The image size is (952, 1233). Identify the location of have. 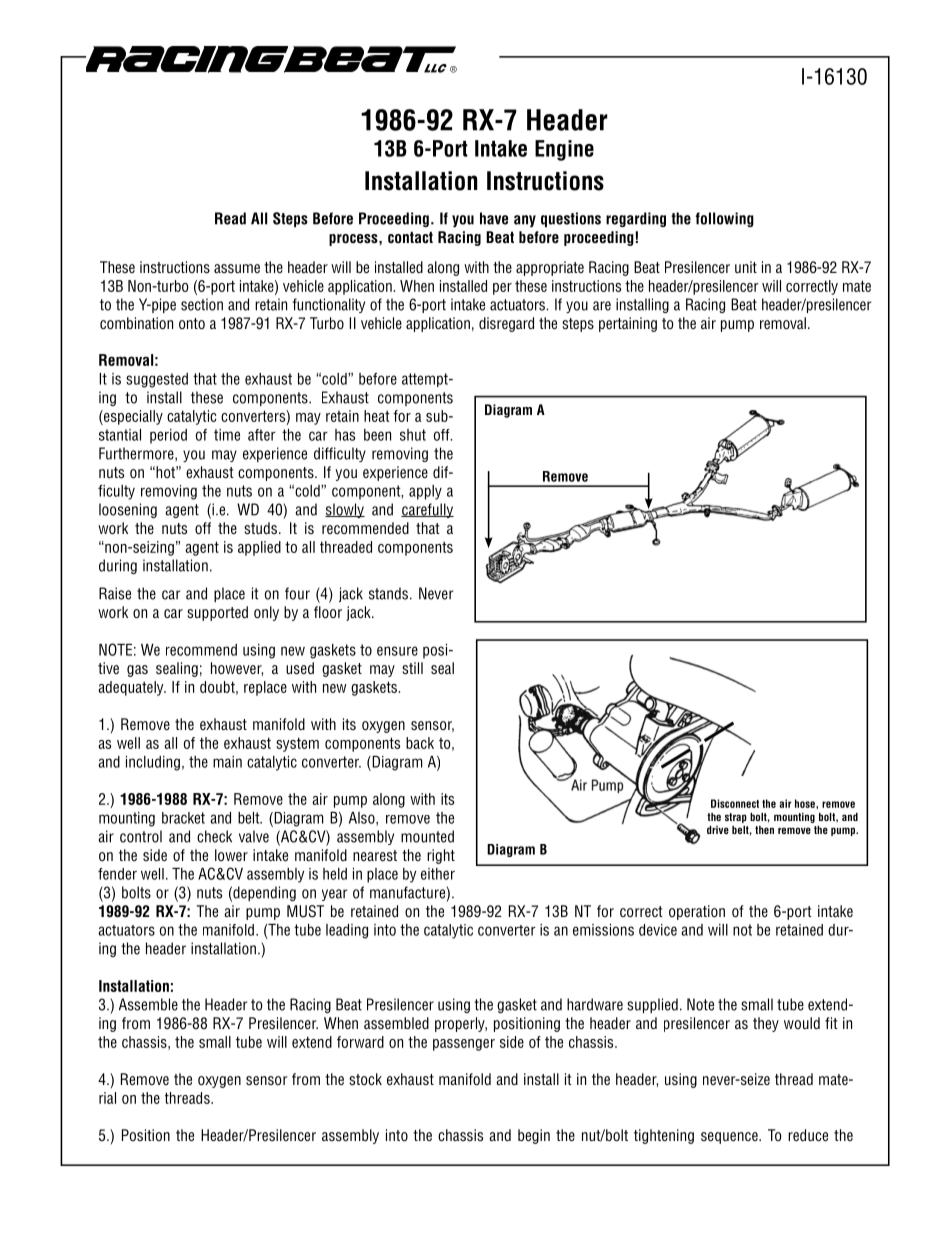
(494, 218).
